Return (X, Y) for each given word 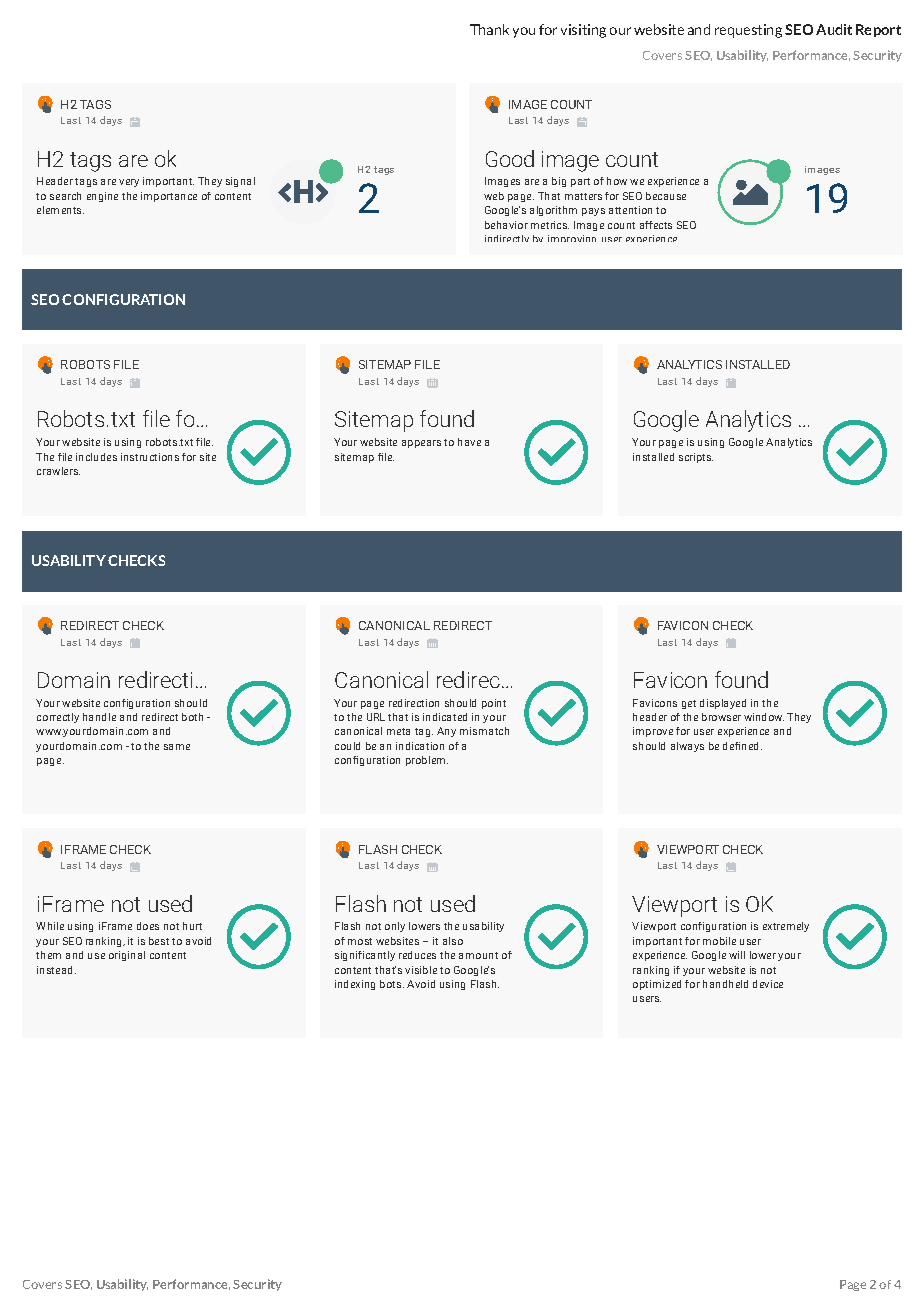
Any (446, 732)
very (129, 183)
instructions (150, 457)
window (764, 717)
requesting (748, 31)
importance (169, 197)
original (127, 956)
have (469, 442)
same (177, 747)
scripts (696, 458)
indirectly (507, 238)
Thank (489, 29)
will (737, 955)
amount (478, 955)
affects (656, 225)
